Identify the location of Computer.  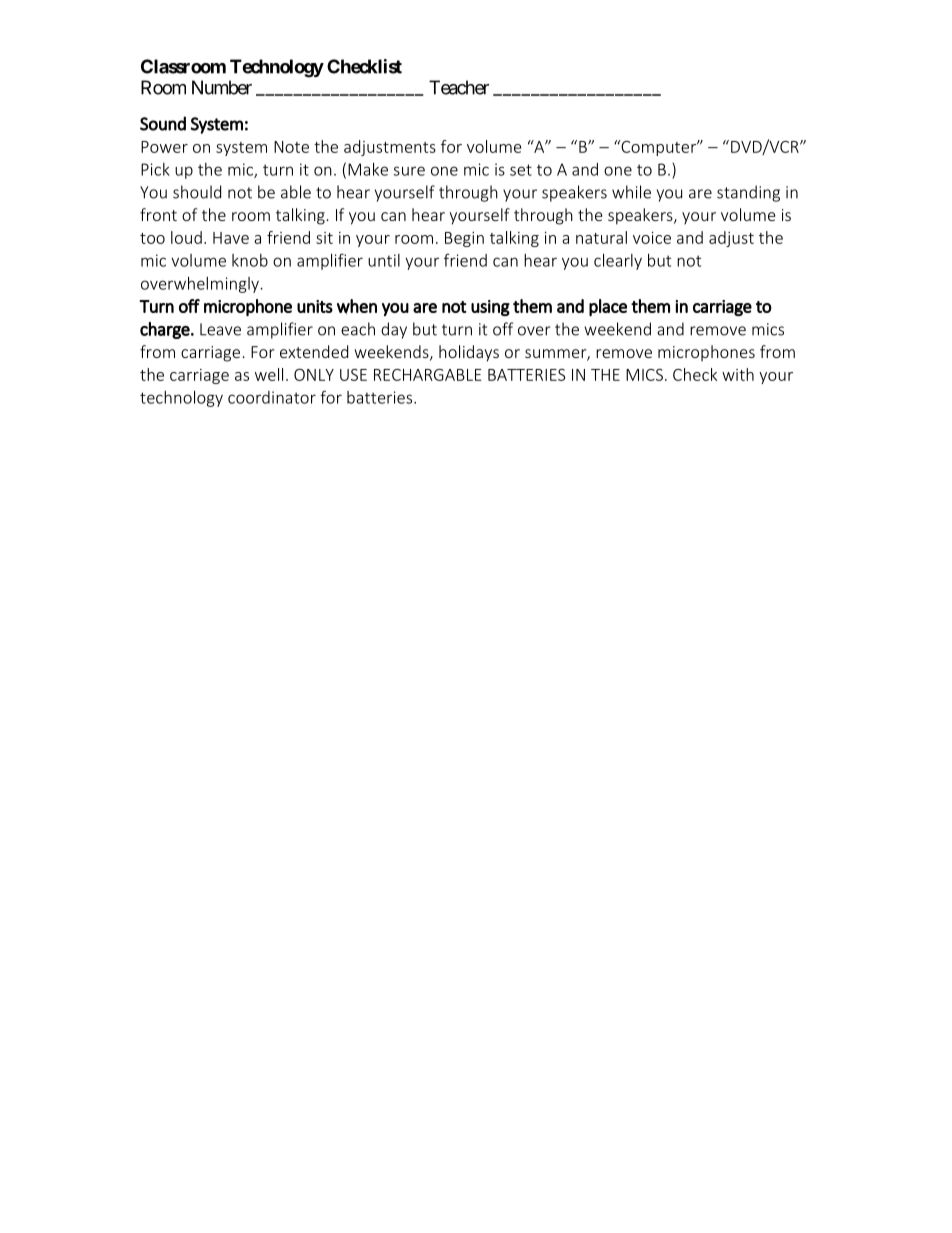
(658, 148).
